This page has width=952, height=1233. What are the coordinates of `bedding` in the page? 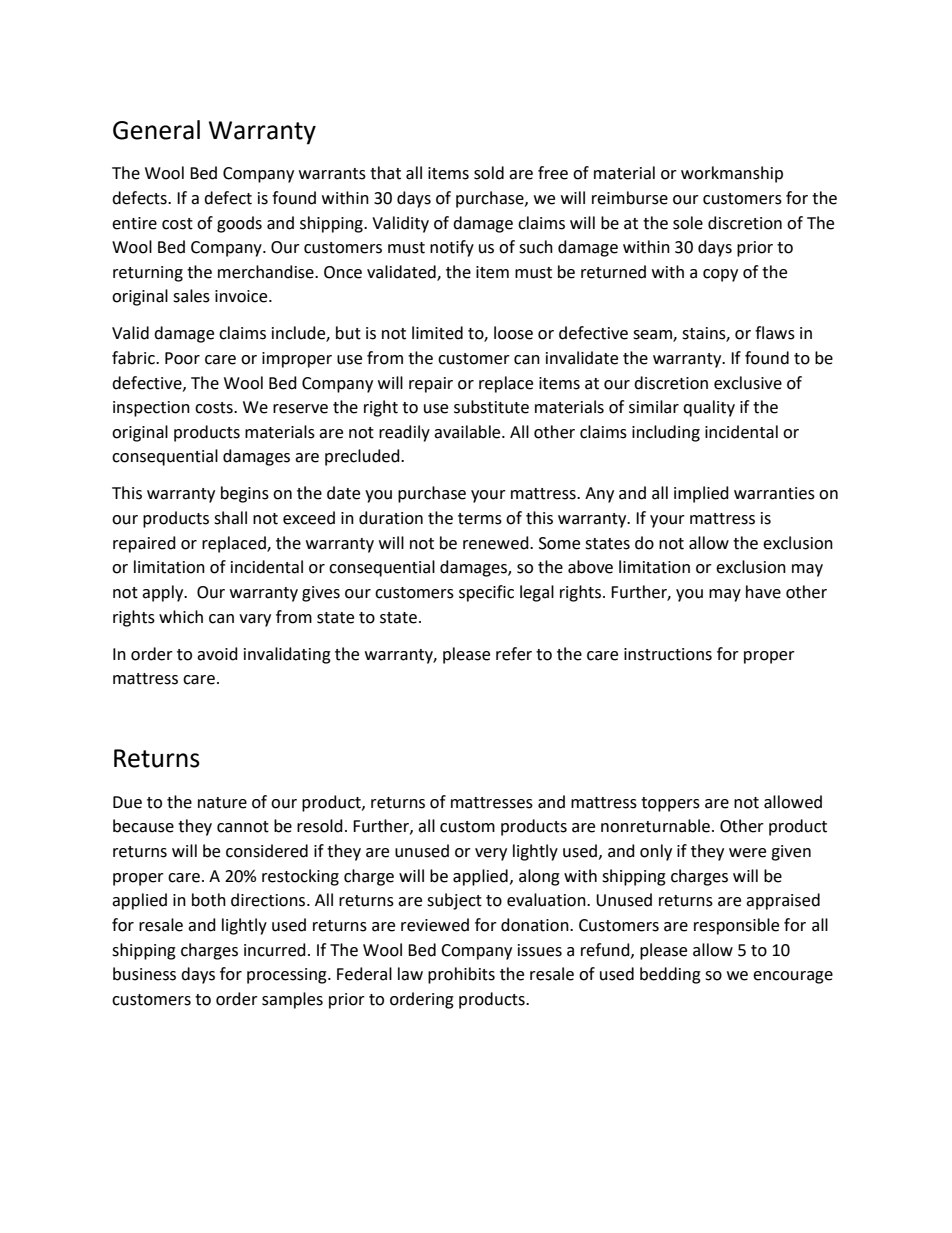 It's located at (670, 975).
